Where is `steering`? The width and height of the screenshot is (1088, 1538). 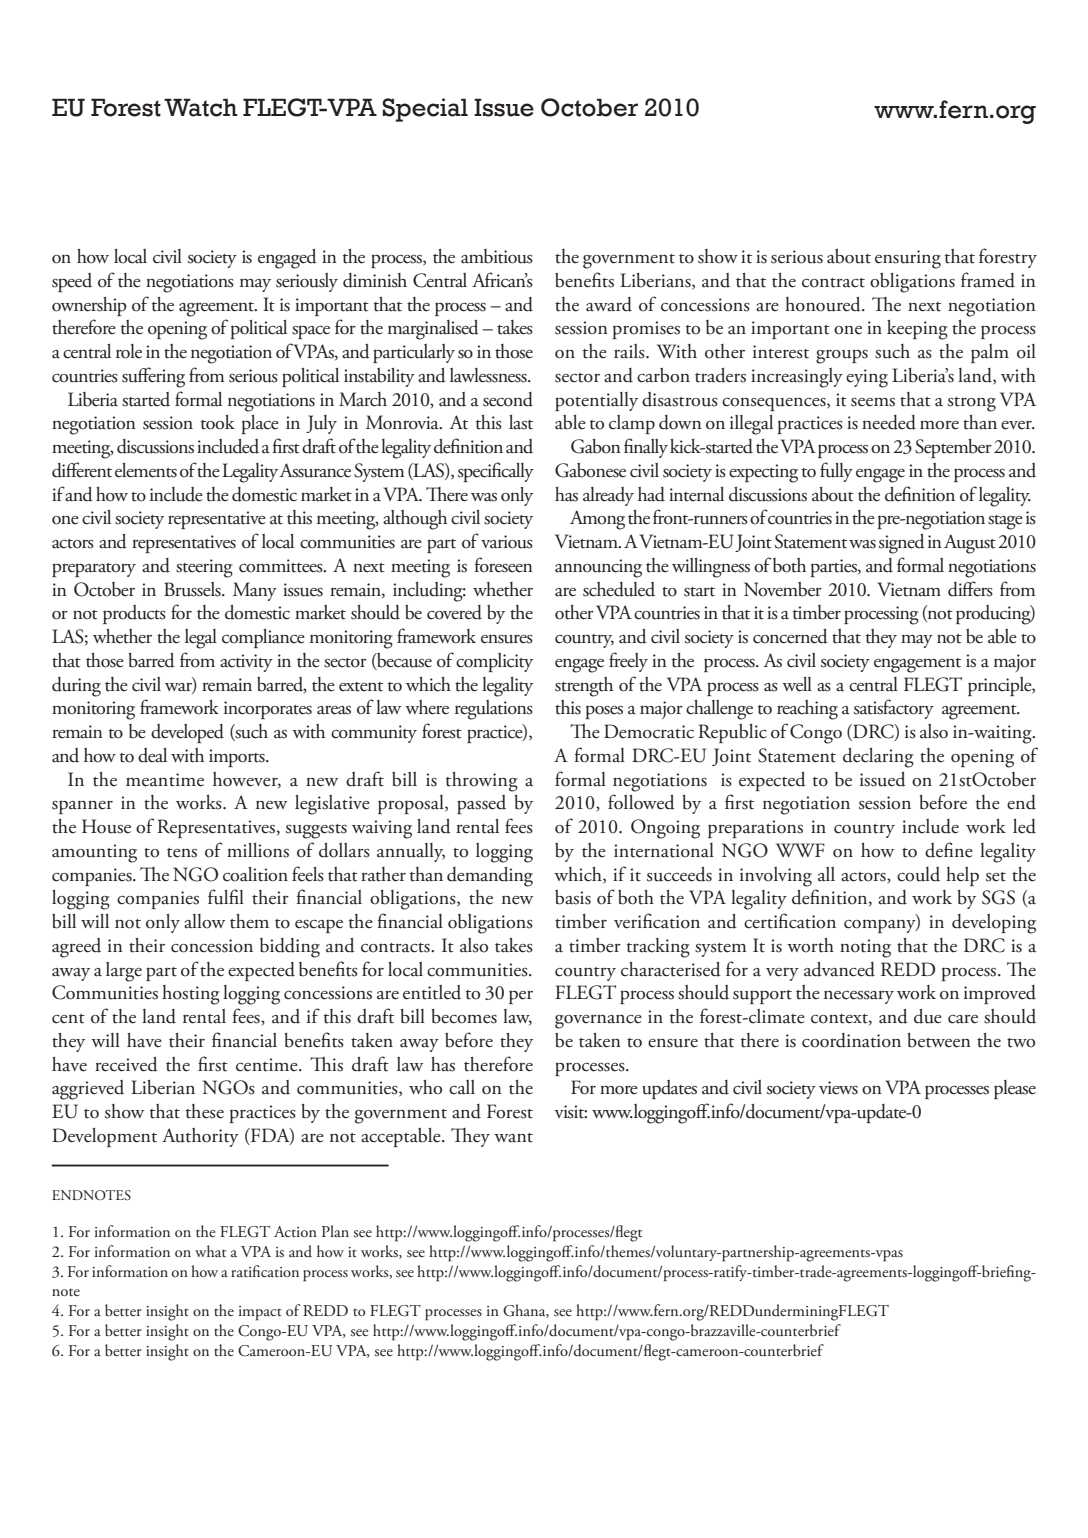 steering is located at coordinates (204, 568).
